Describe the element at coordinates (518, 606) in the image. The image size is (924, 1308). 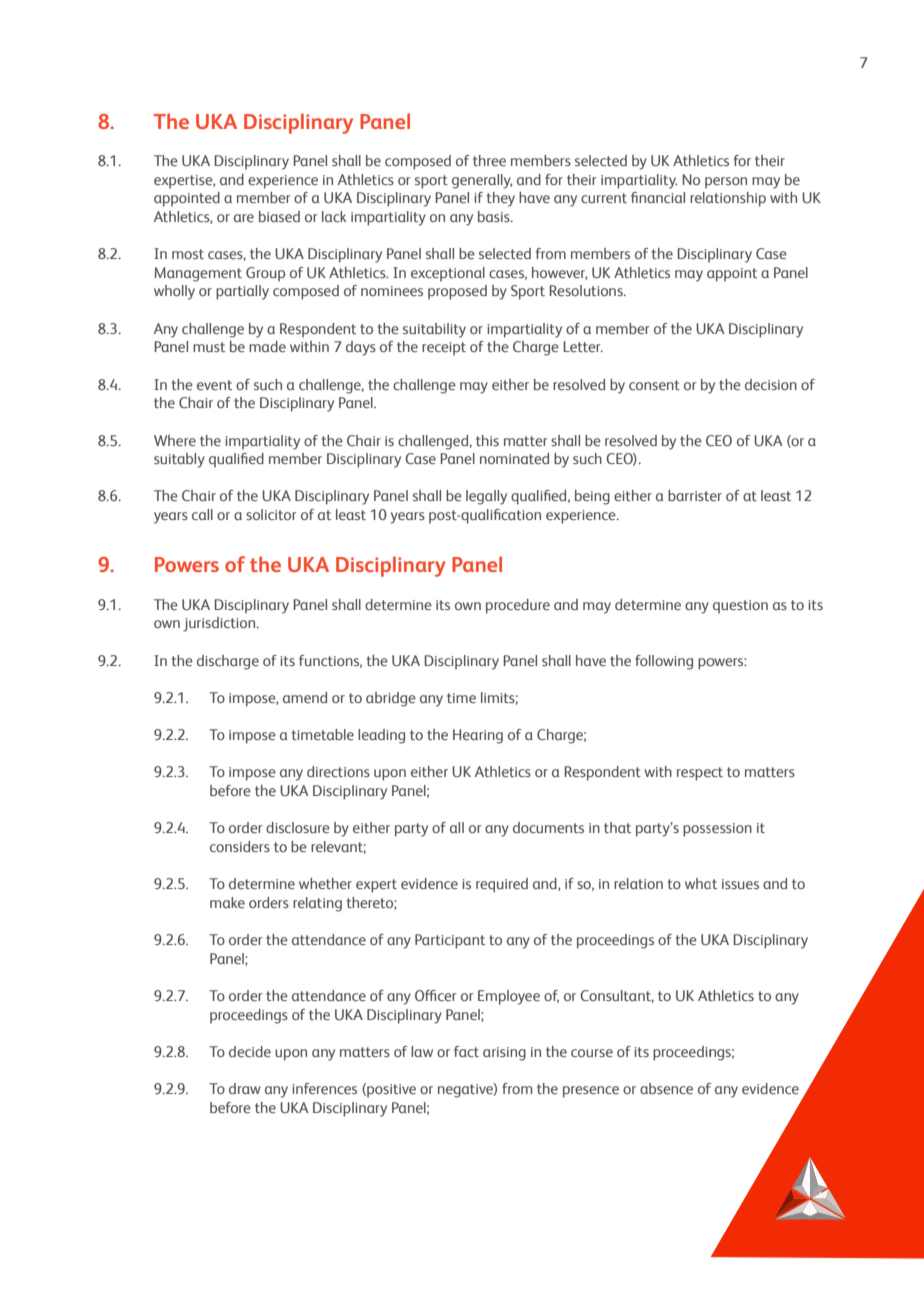
I see `procedure` at that location.
